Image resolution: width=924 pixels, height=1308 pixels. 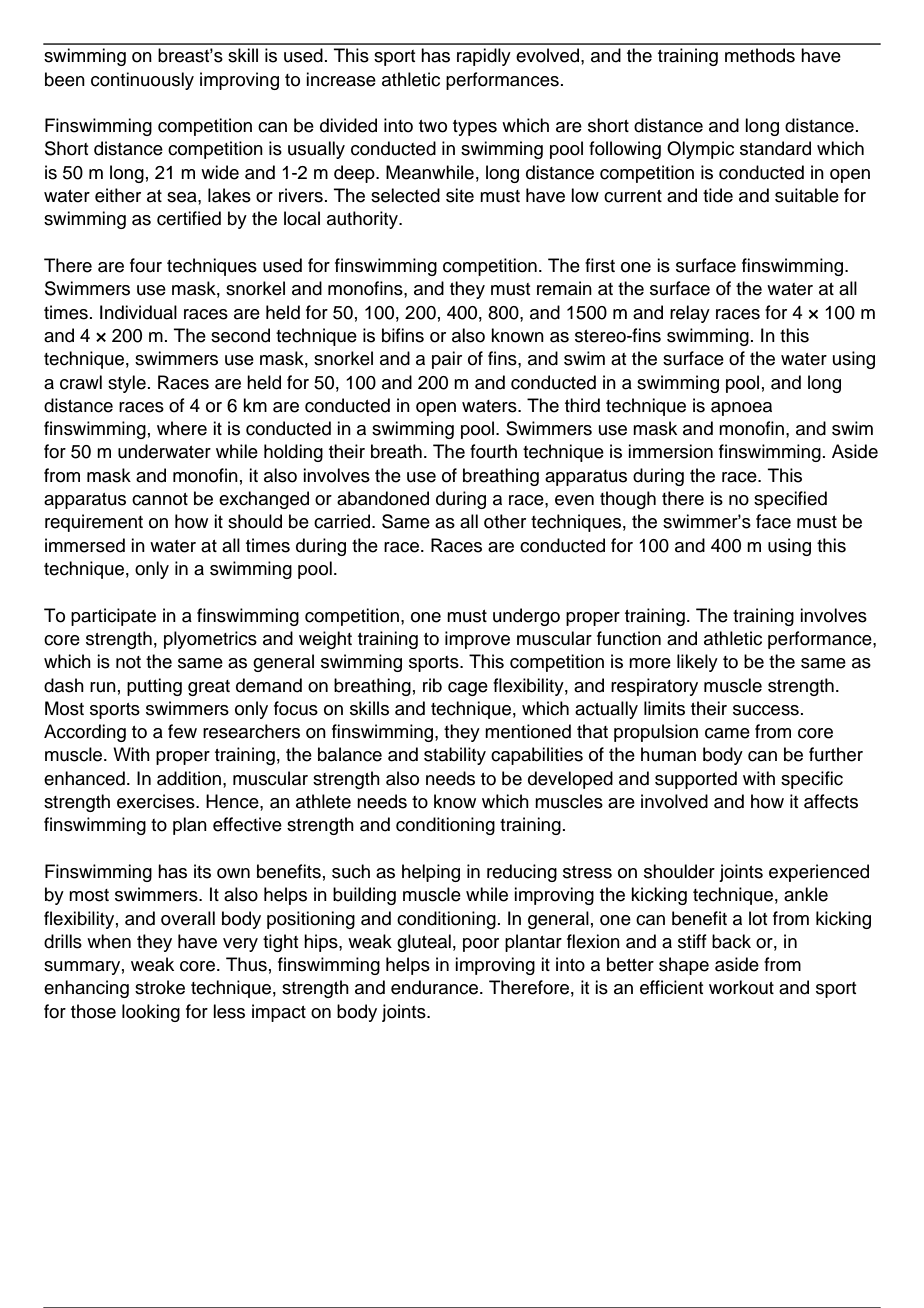 What do you see at coordinates (432, 685) in the page?
I see `rib` at bounding box center [432, 685].
